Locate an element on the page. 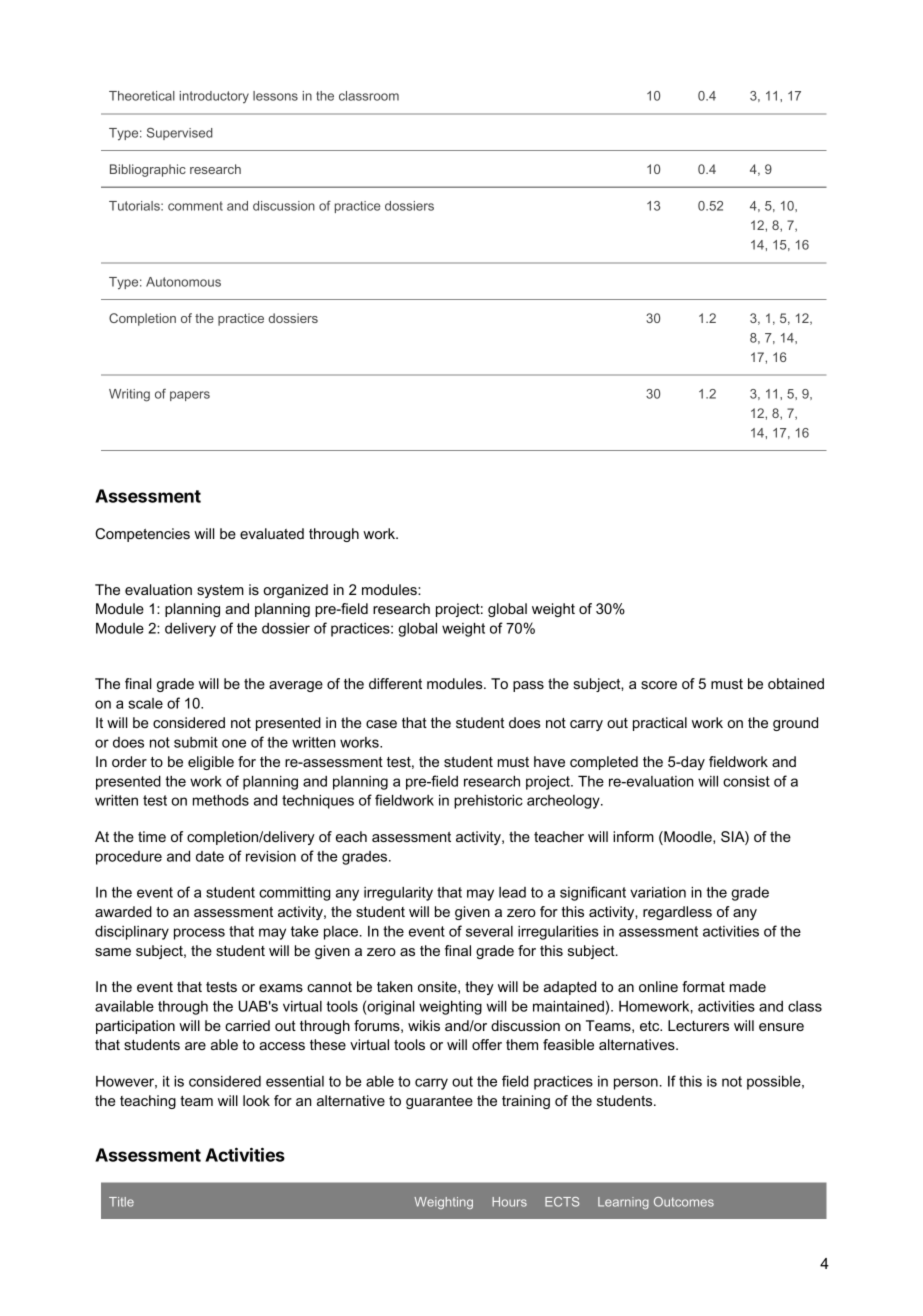 This page has height=1316, width=923. Supervised is located at coordinates (180, 133).
